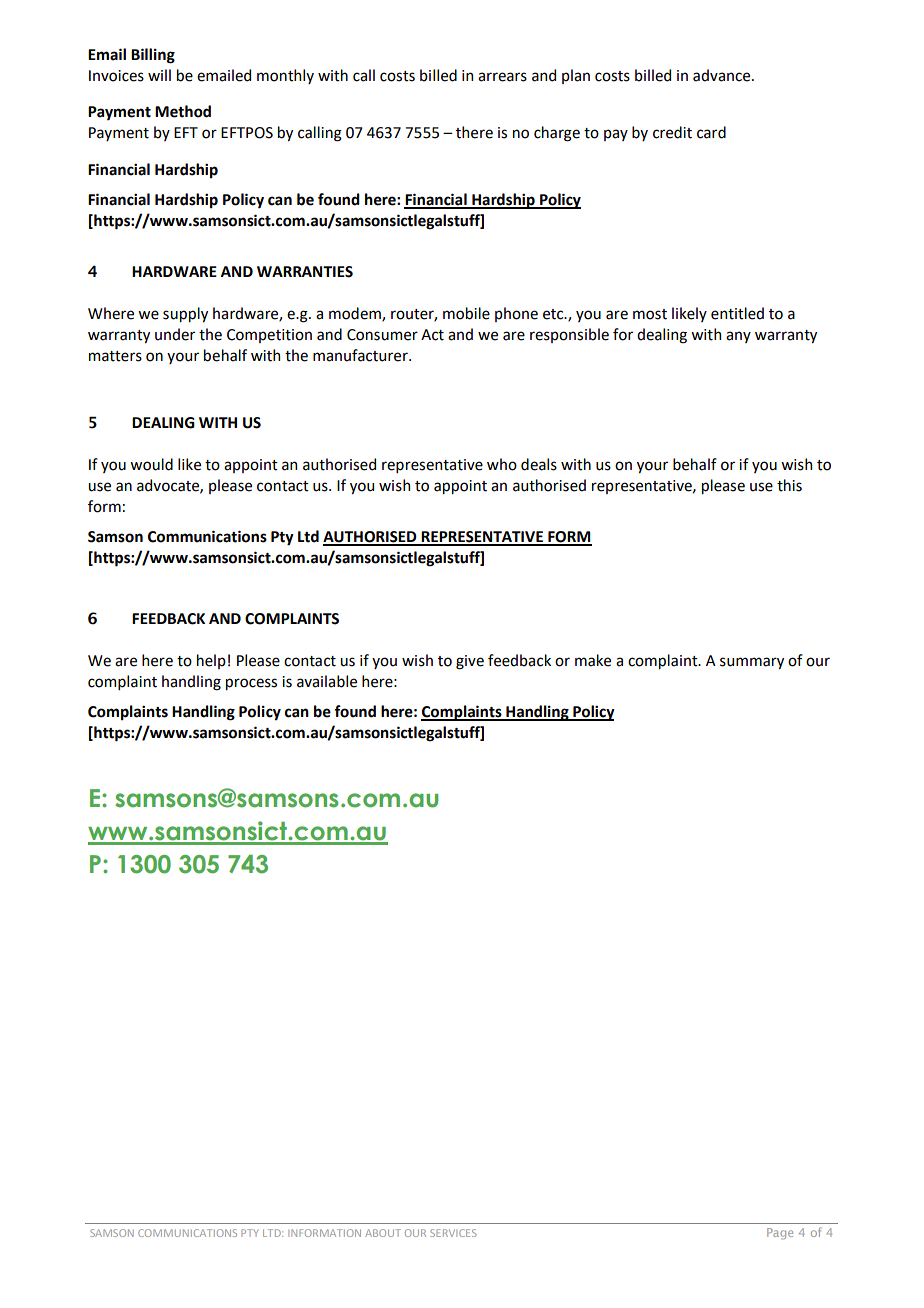  I want to click on any, so click(738, 337).
